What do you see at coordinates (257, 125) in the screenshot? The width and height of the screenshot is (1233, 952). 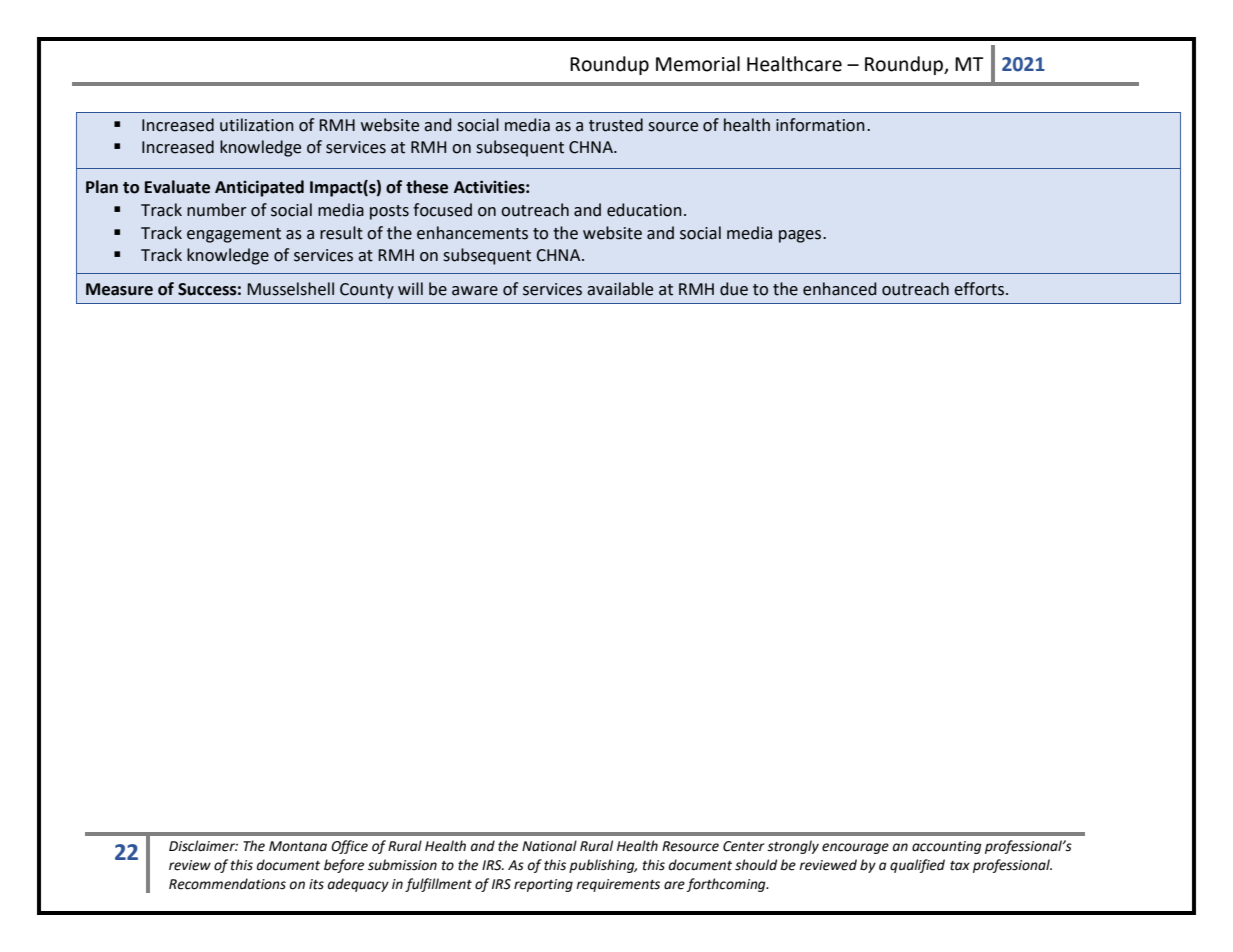 I see `utilization` at bounding box center [257, 125].
